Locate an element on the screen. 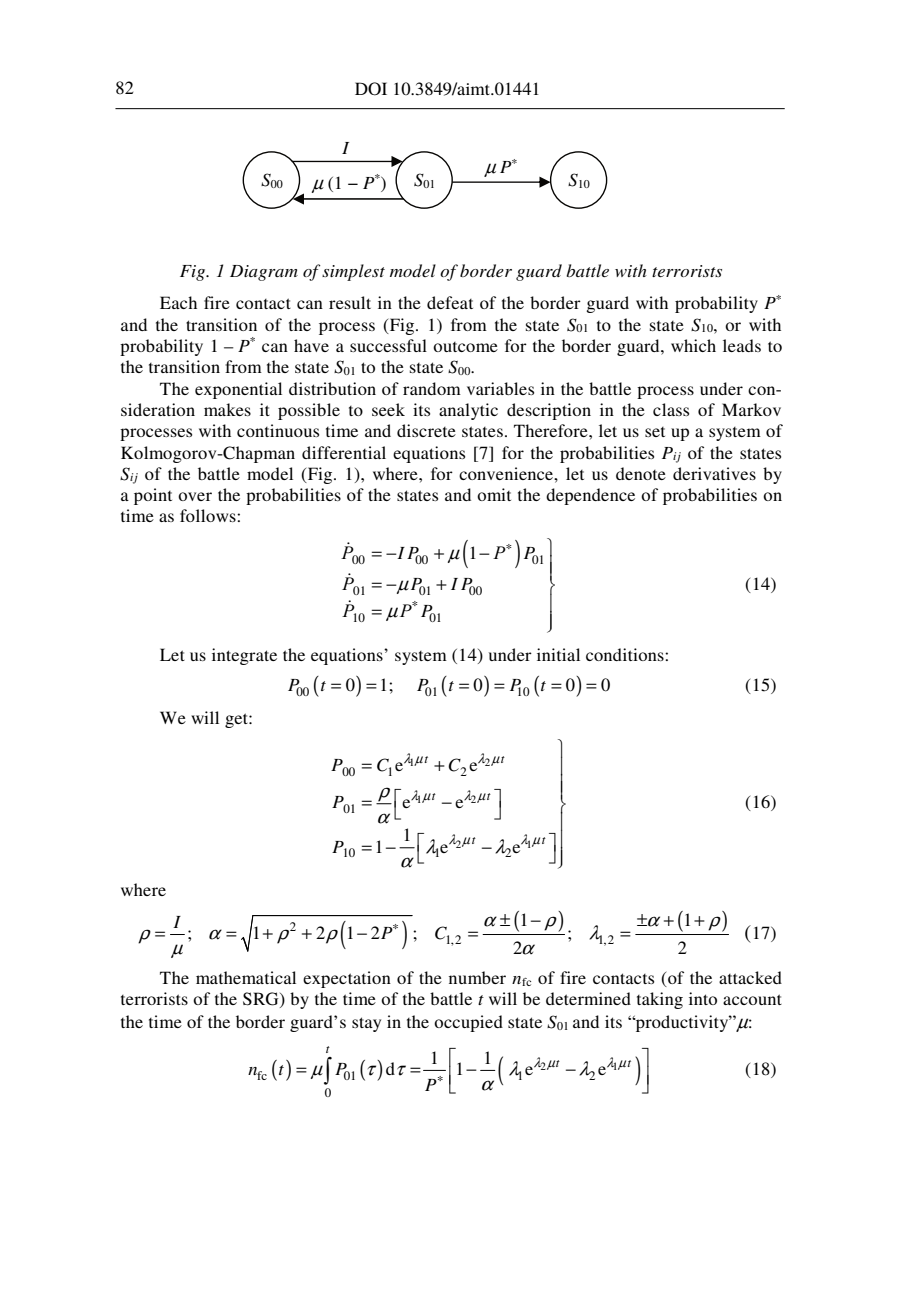 This screenshot has width=924, height=1314. leads is located at coordinates (742, 345).
